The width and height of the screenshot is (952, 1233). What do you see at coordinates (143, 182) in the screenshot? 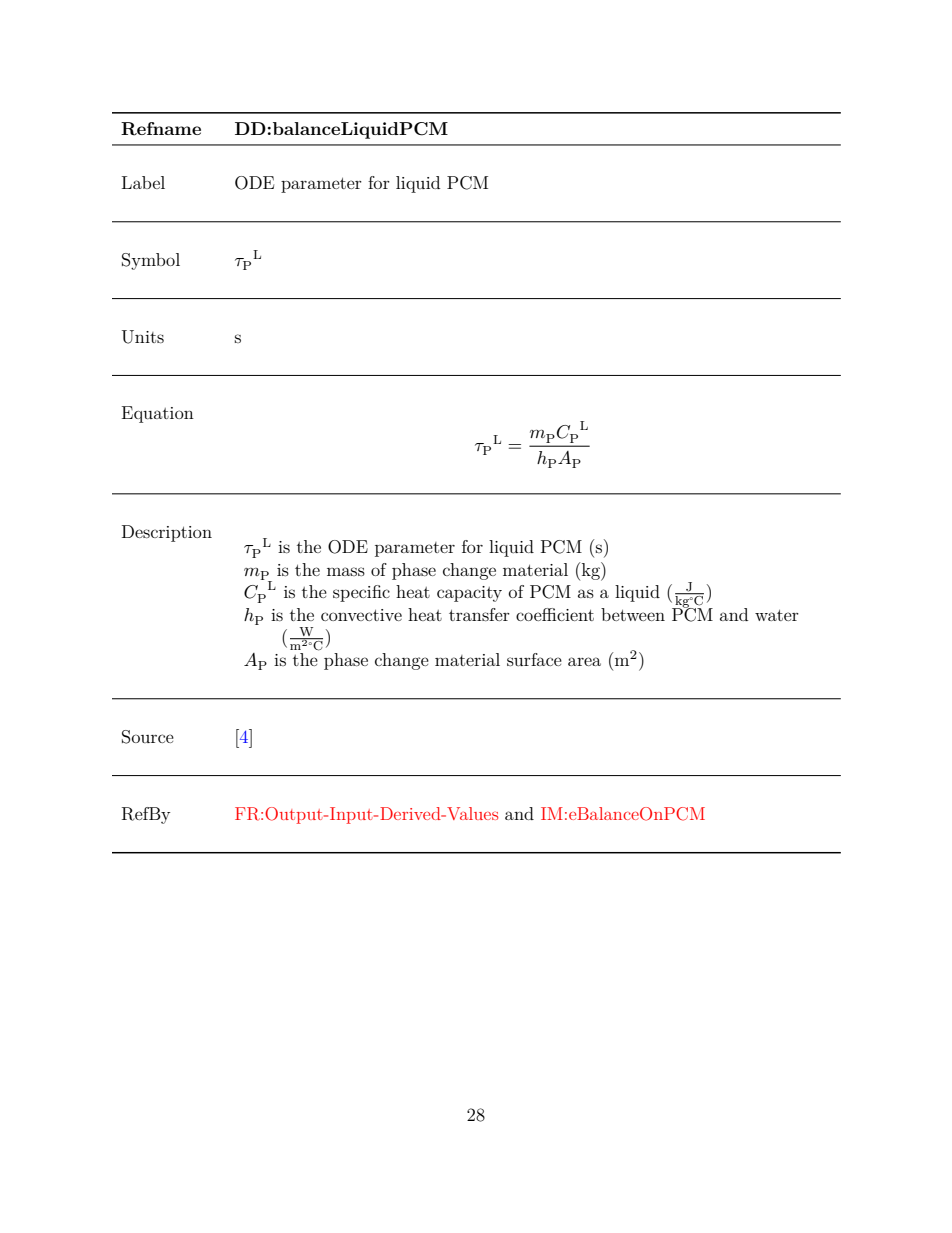
I see `Label` at bounding box center [143, 182].
